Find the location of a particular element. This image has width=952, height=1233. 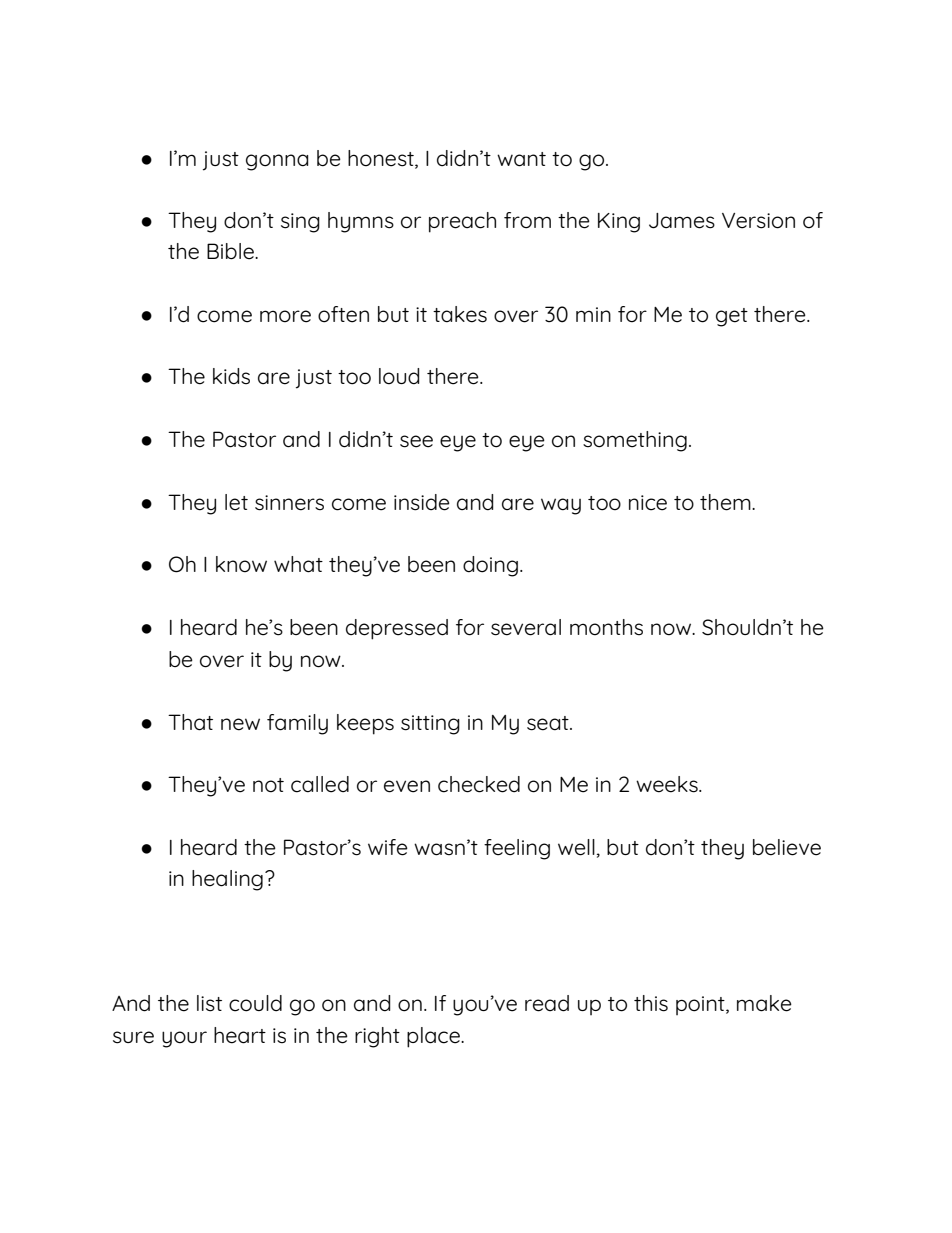

see is located at coordinates (416, 441).
